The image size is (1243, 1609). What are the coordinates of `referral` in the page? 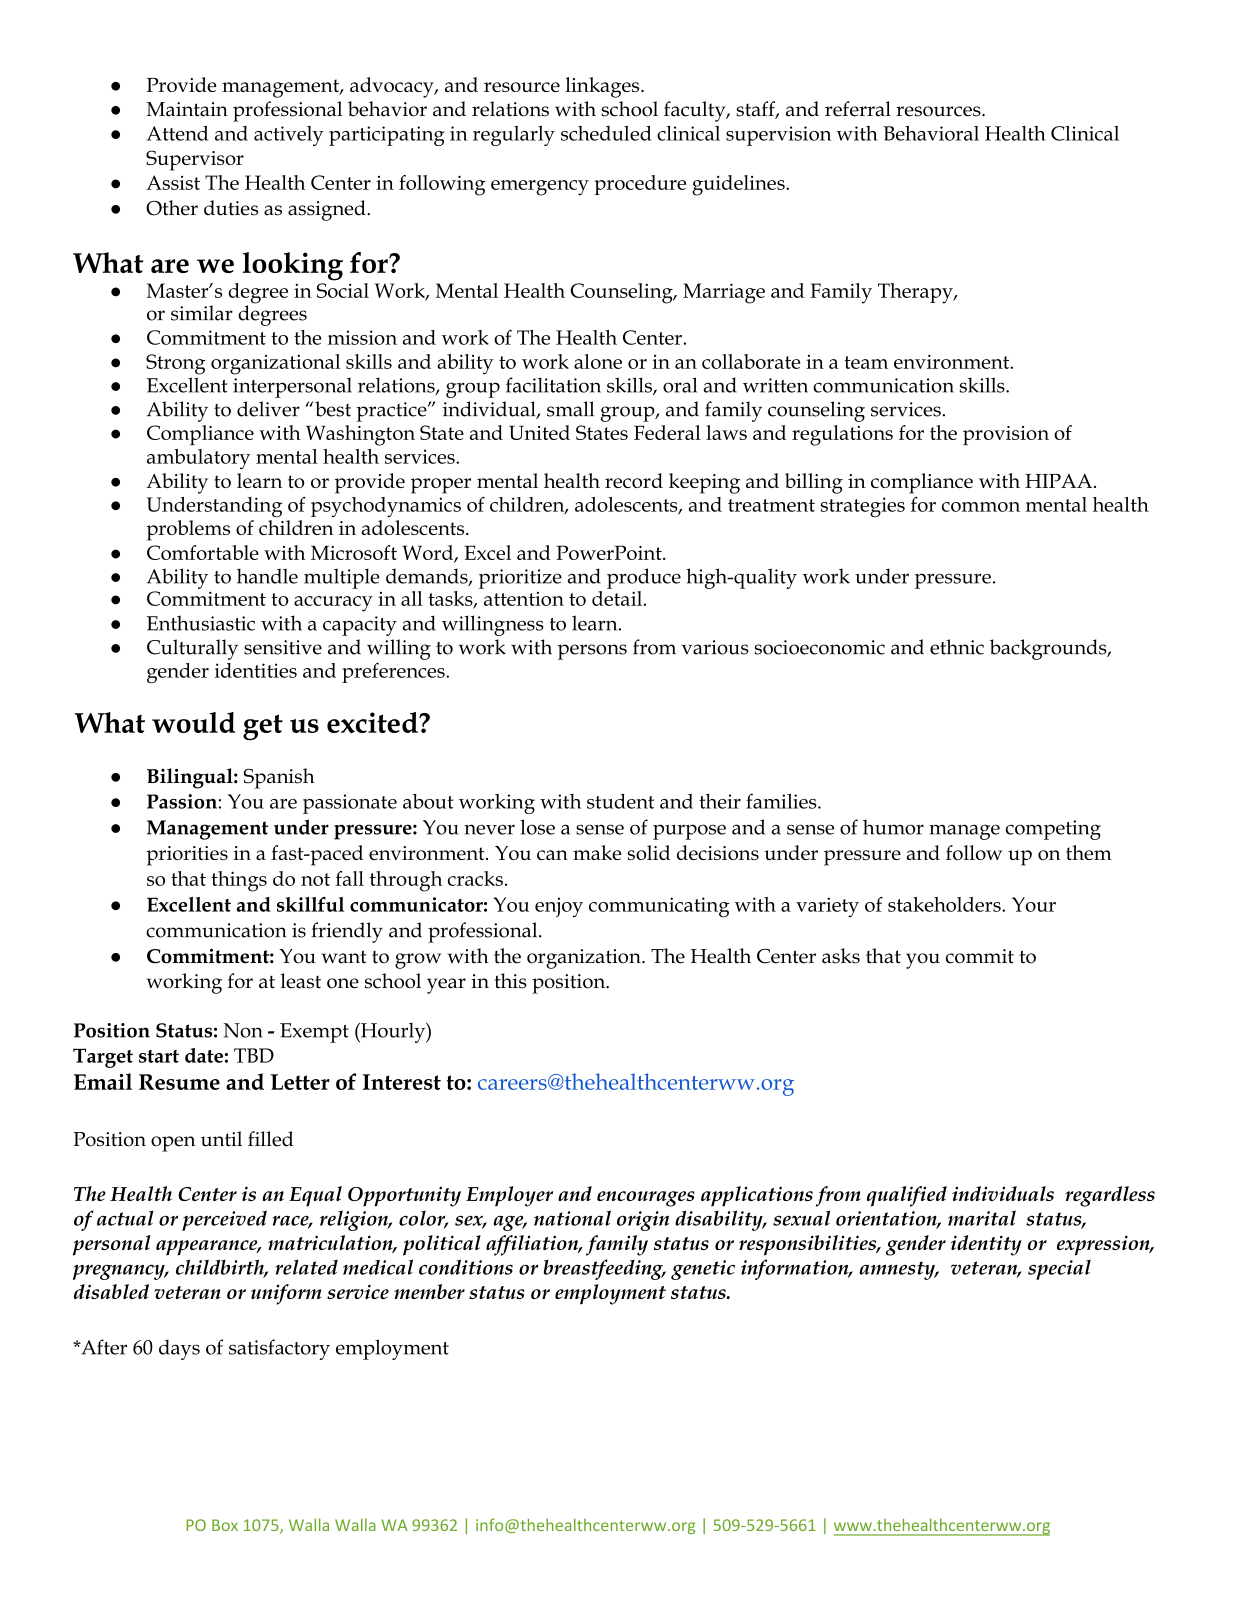 It's located at (858, 109).
